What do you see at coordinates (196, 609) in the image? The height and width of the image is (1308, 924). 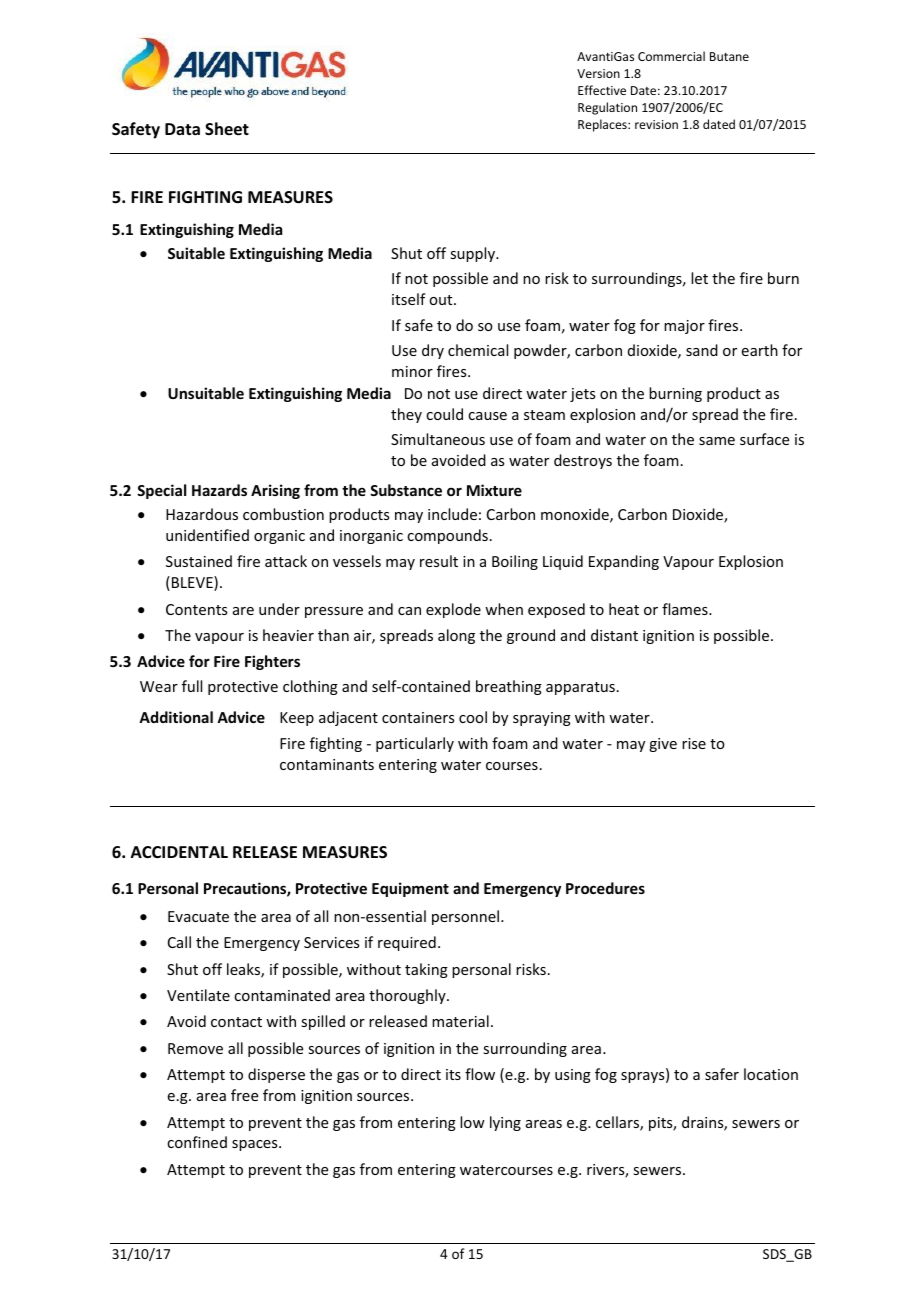 I see `Contents` at bounding box center [196, 609].
